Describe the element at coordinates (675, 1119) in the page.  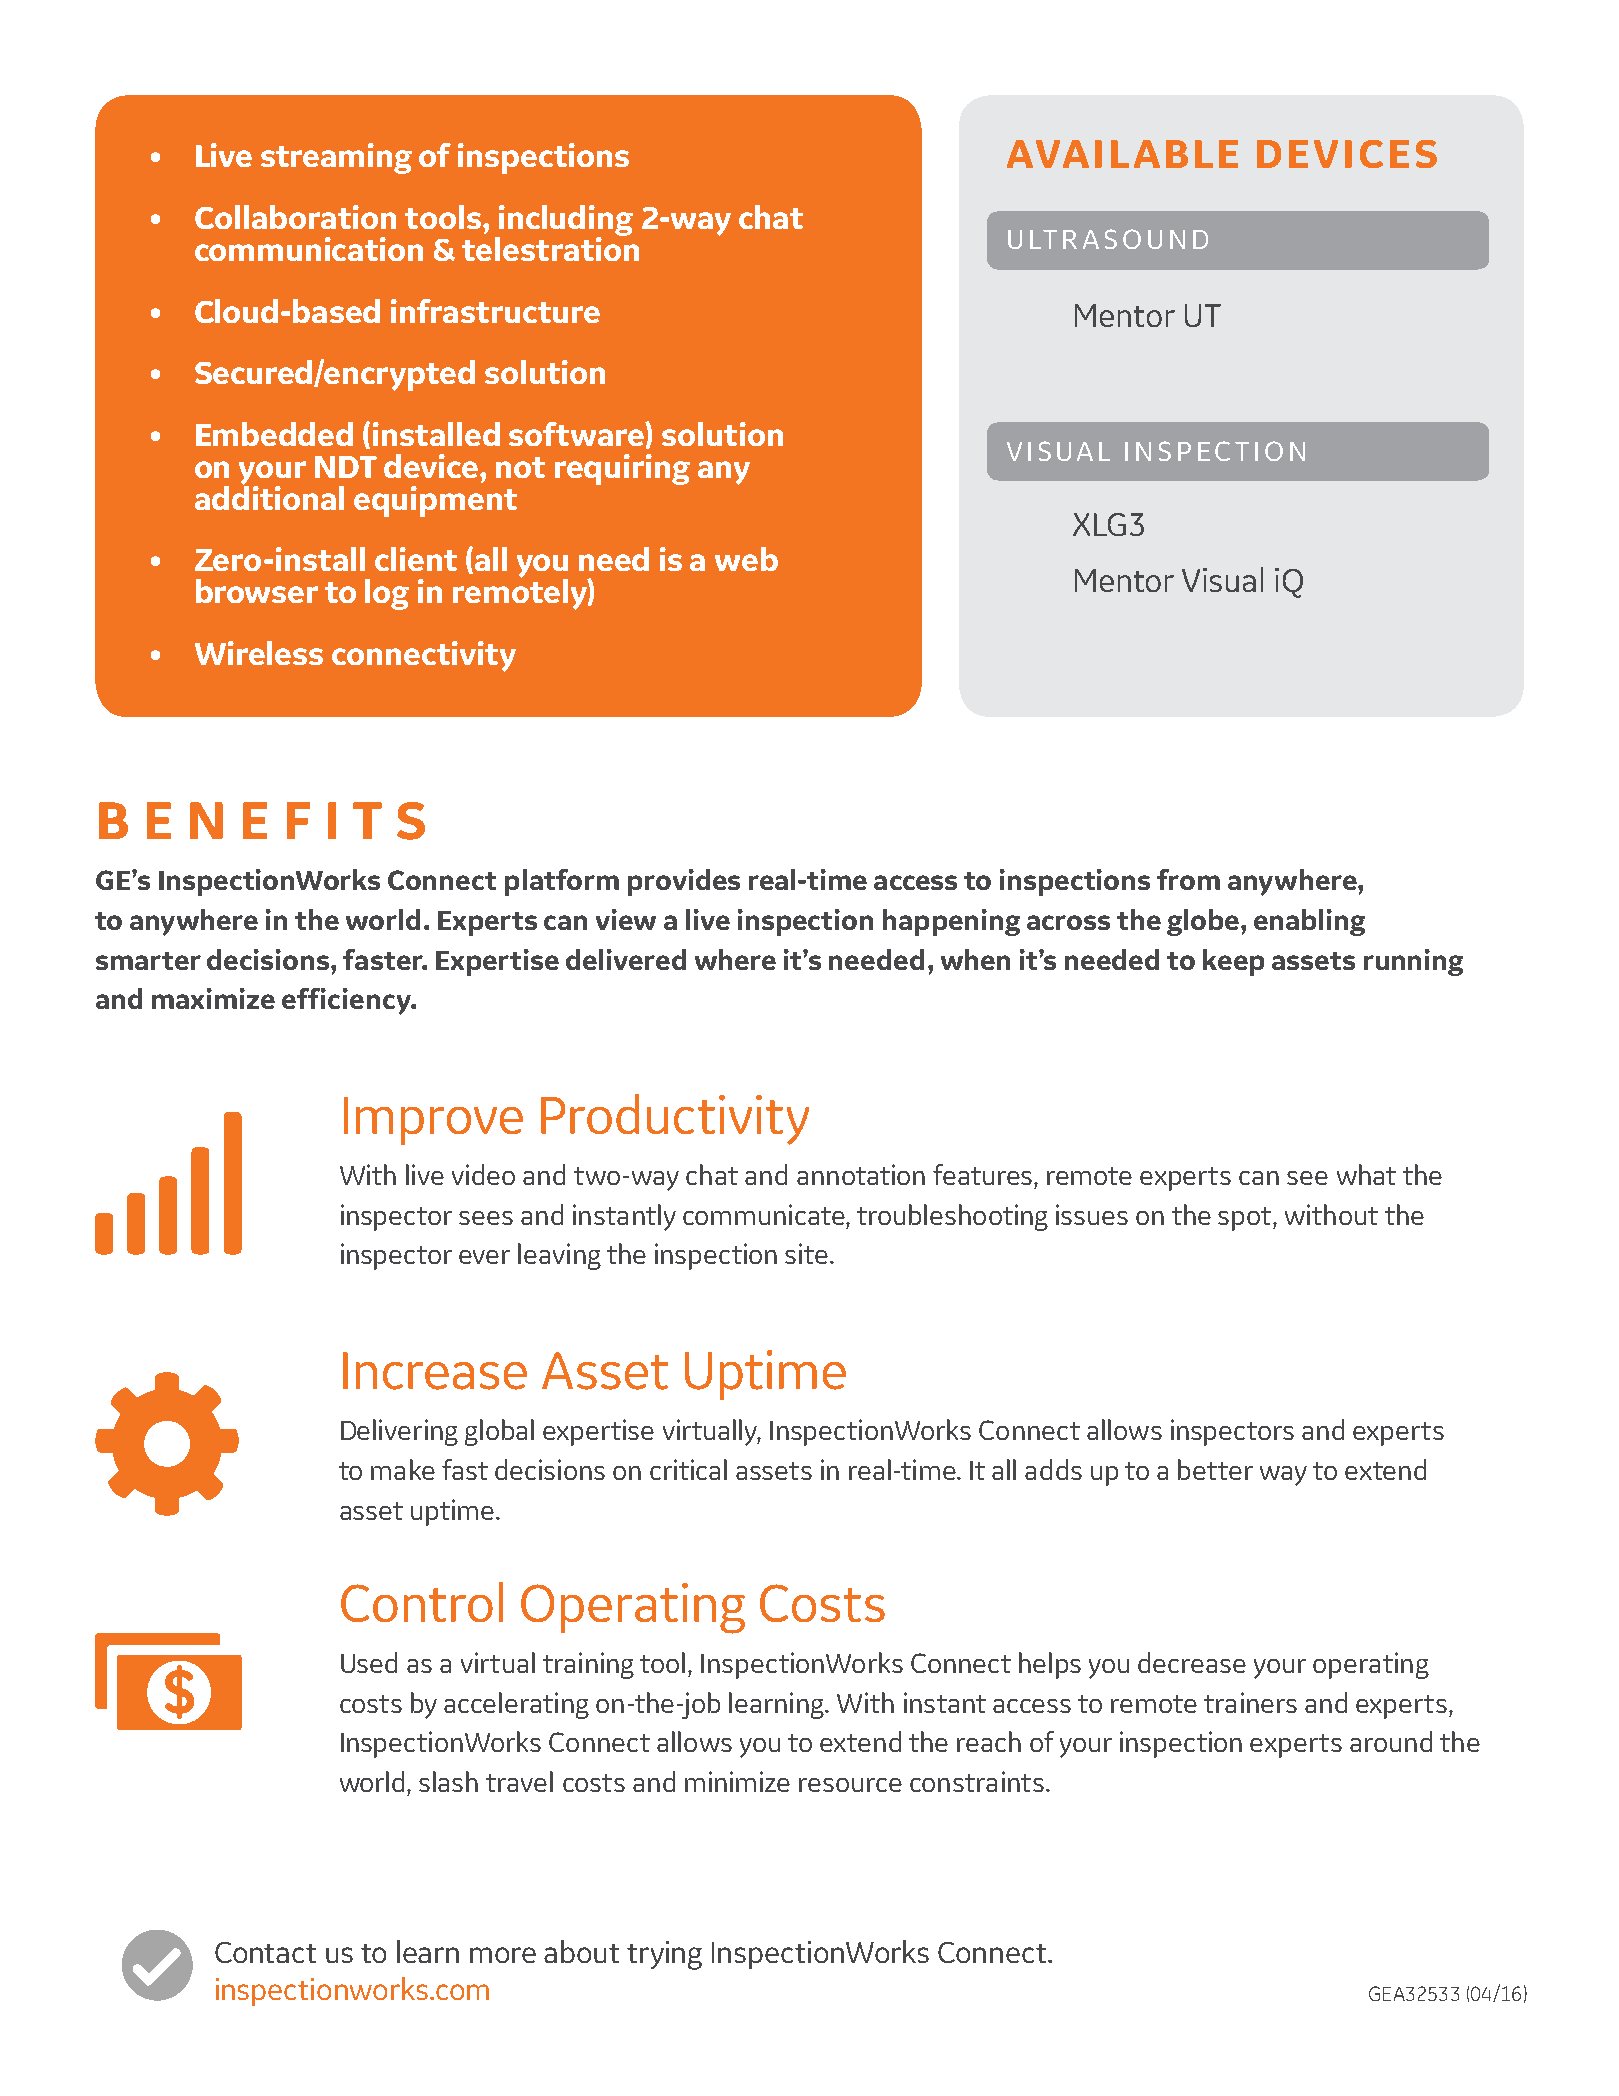
I see `Productivity` at that location.
